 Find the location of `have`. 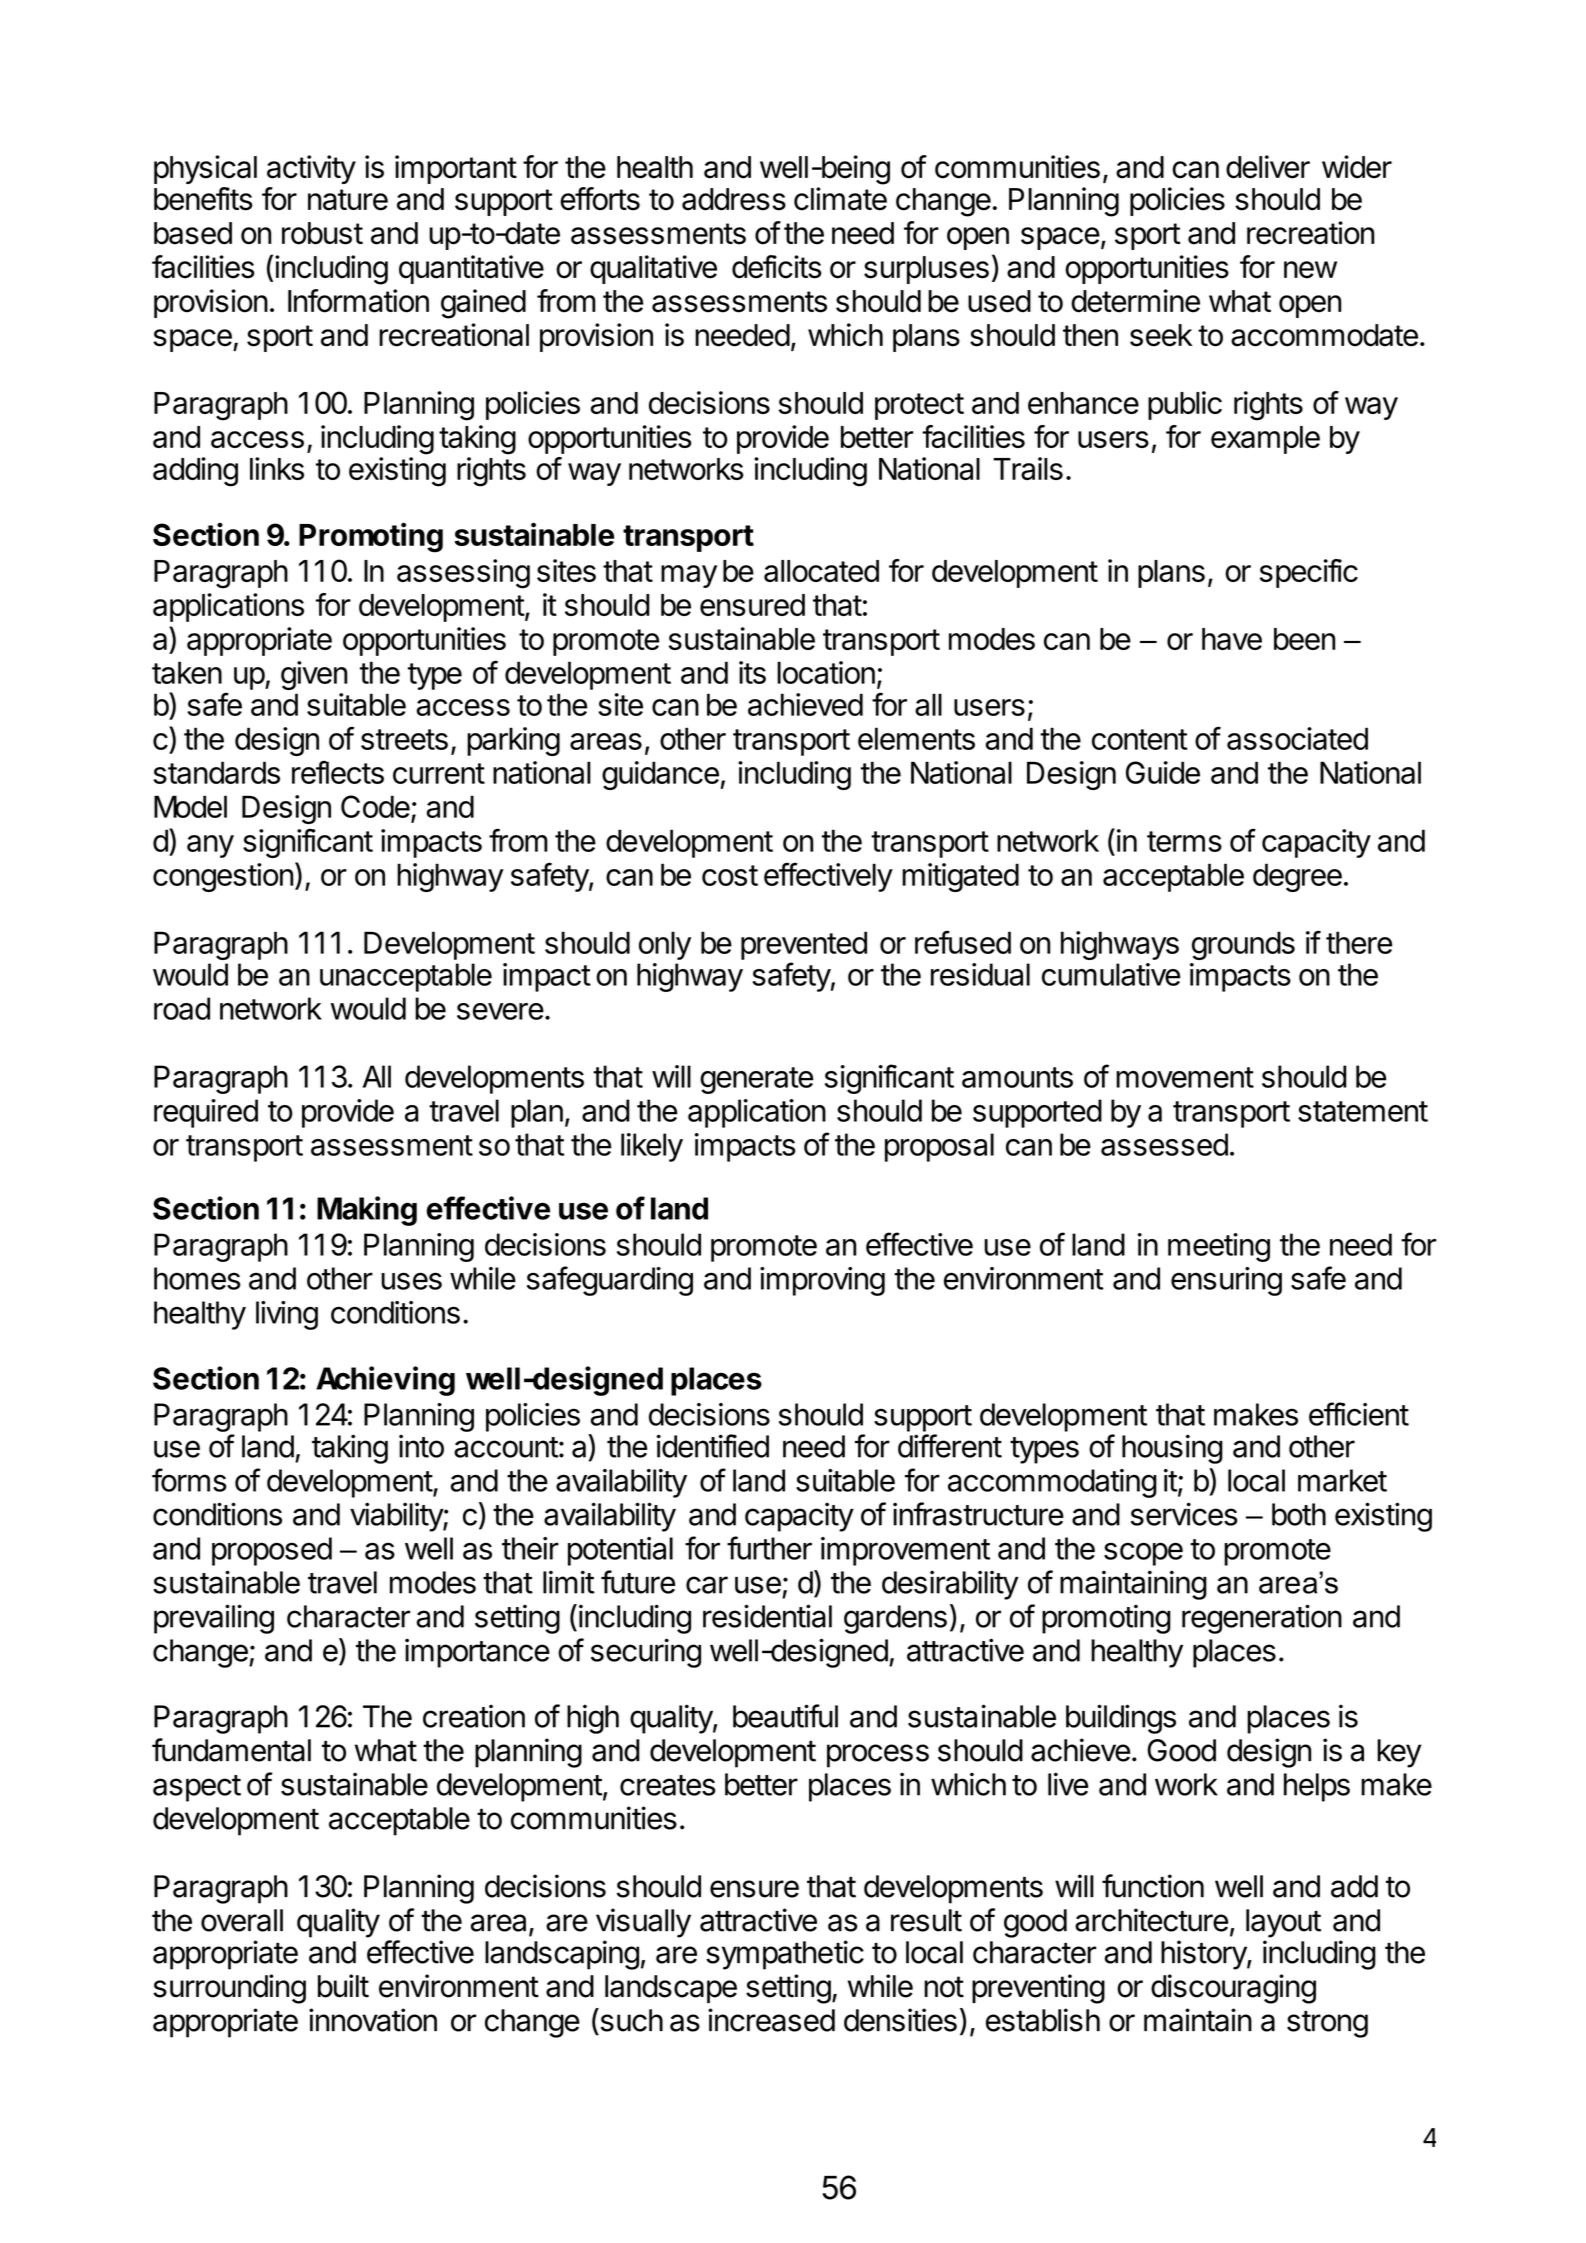

have is located at coordinates (1232, 639).
